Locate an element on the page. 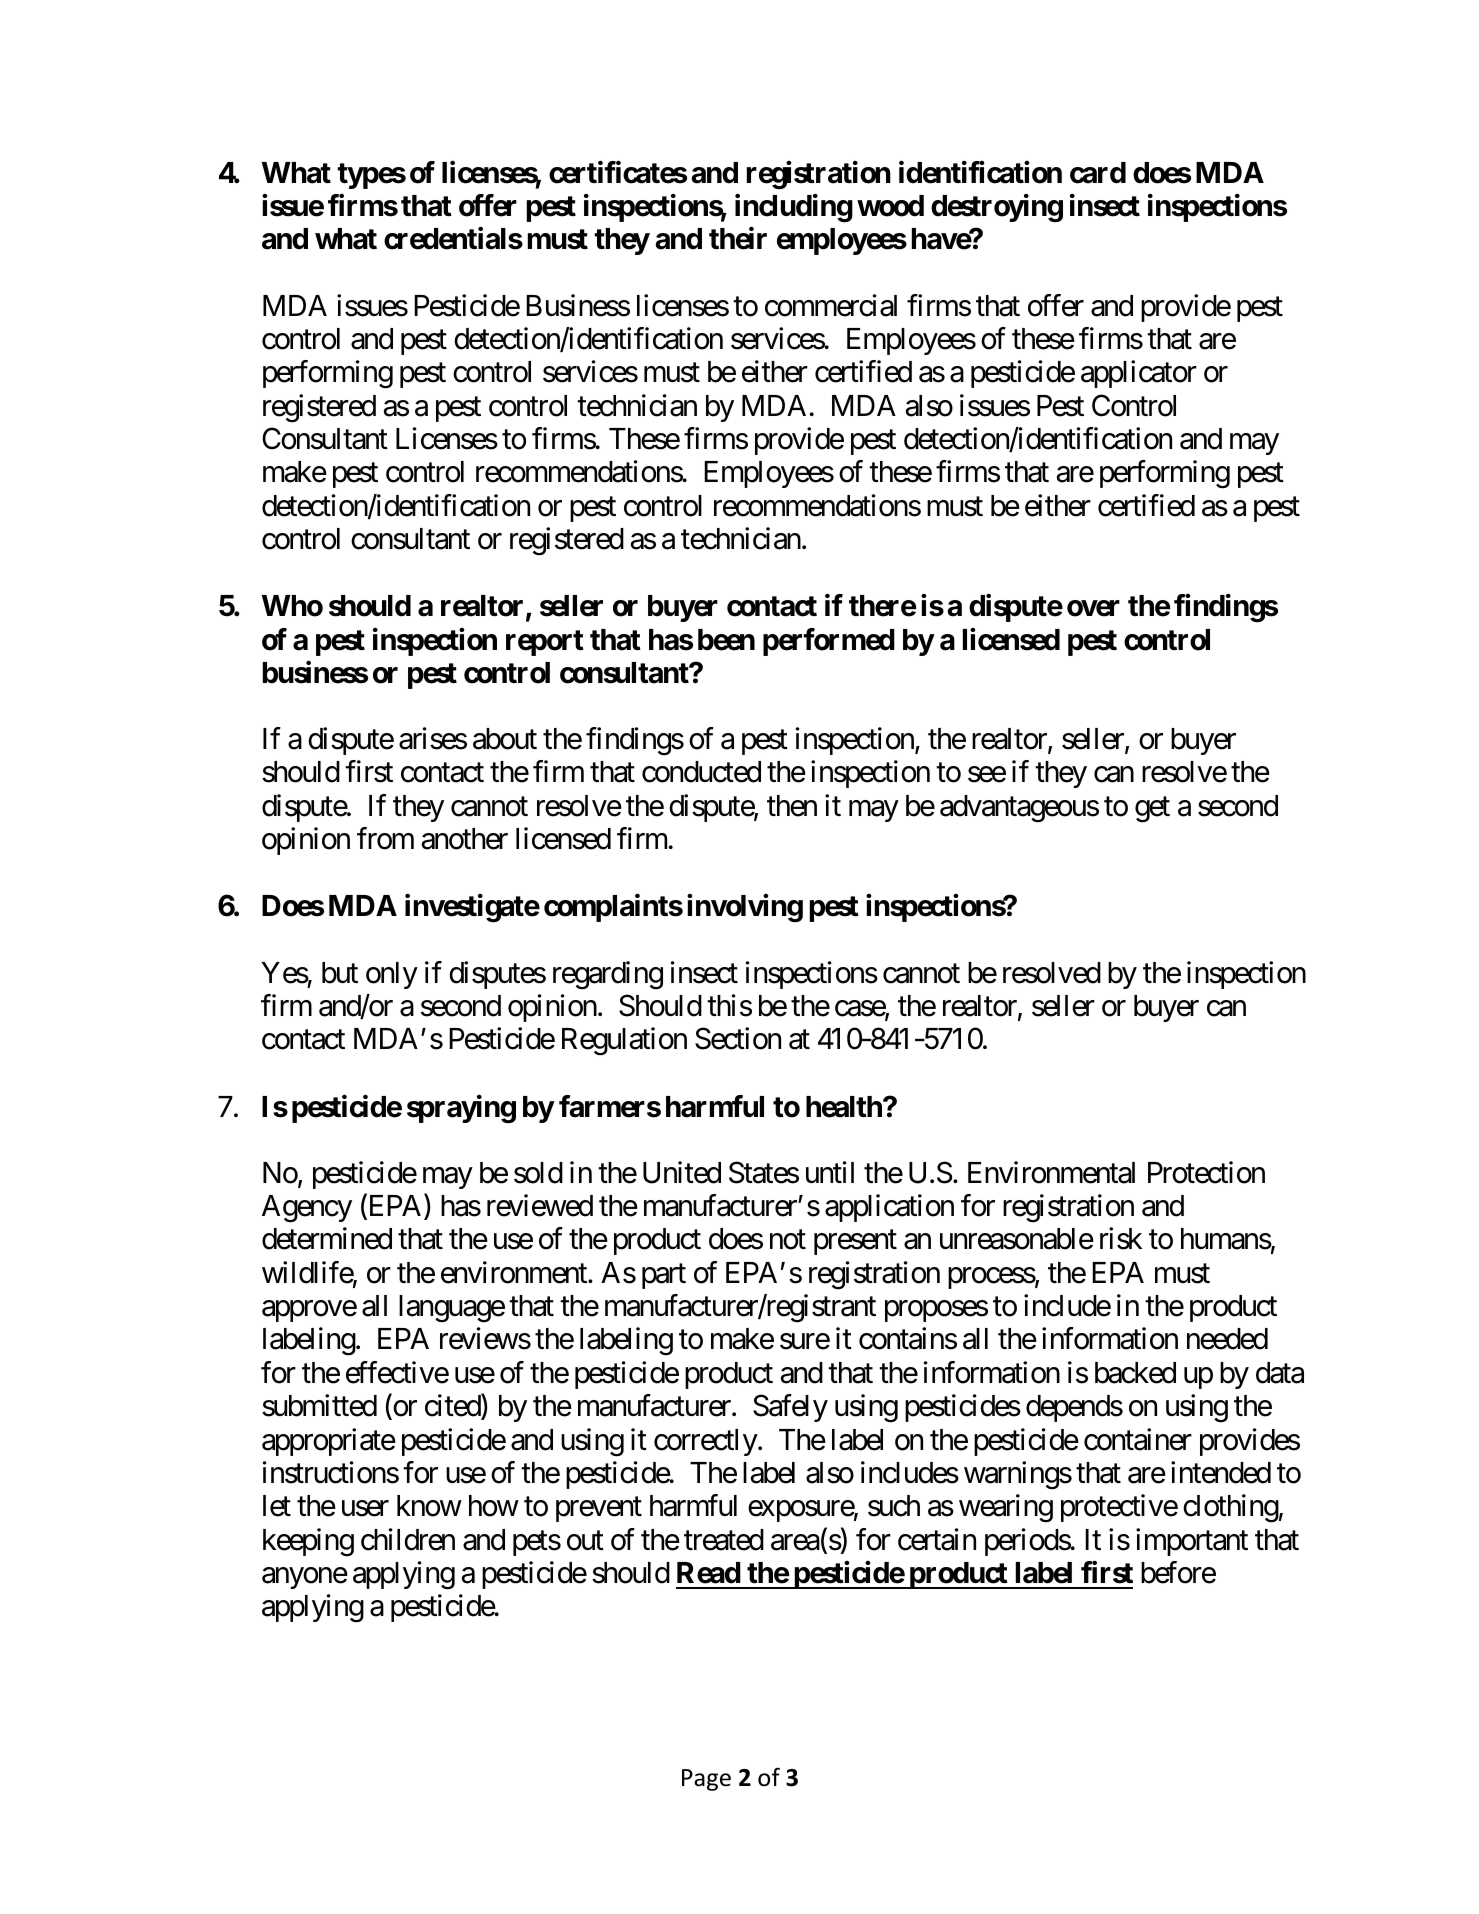  children is located at coordinates (408, 1539).
